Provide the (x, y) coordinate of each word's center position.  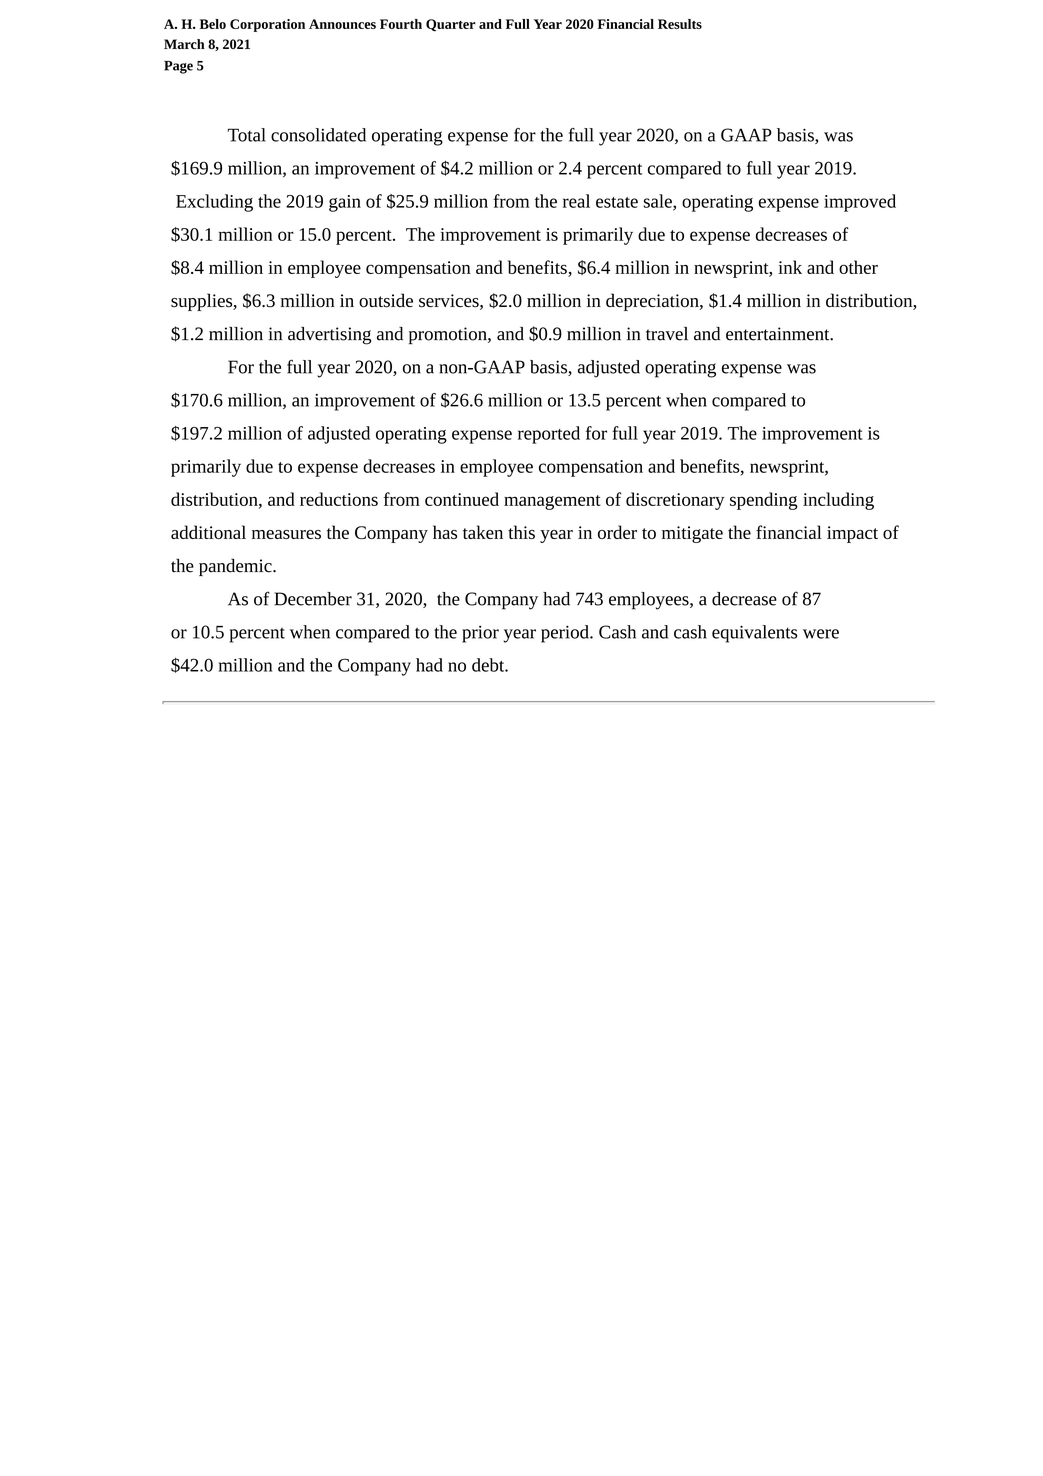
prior (480, 634)
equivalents (754, 634)
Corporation (267, 25)
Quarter (451, 25)
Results (680, 24)
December (313, 599)
